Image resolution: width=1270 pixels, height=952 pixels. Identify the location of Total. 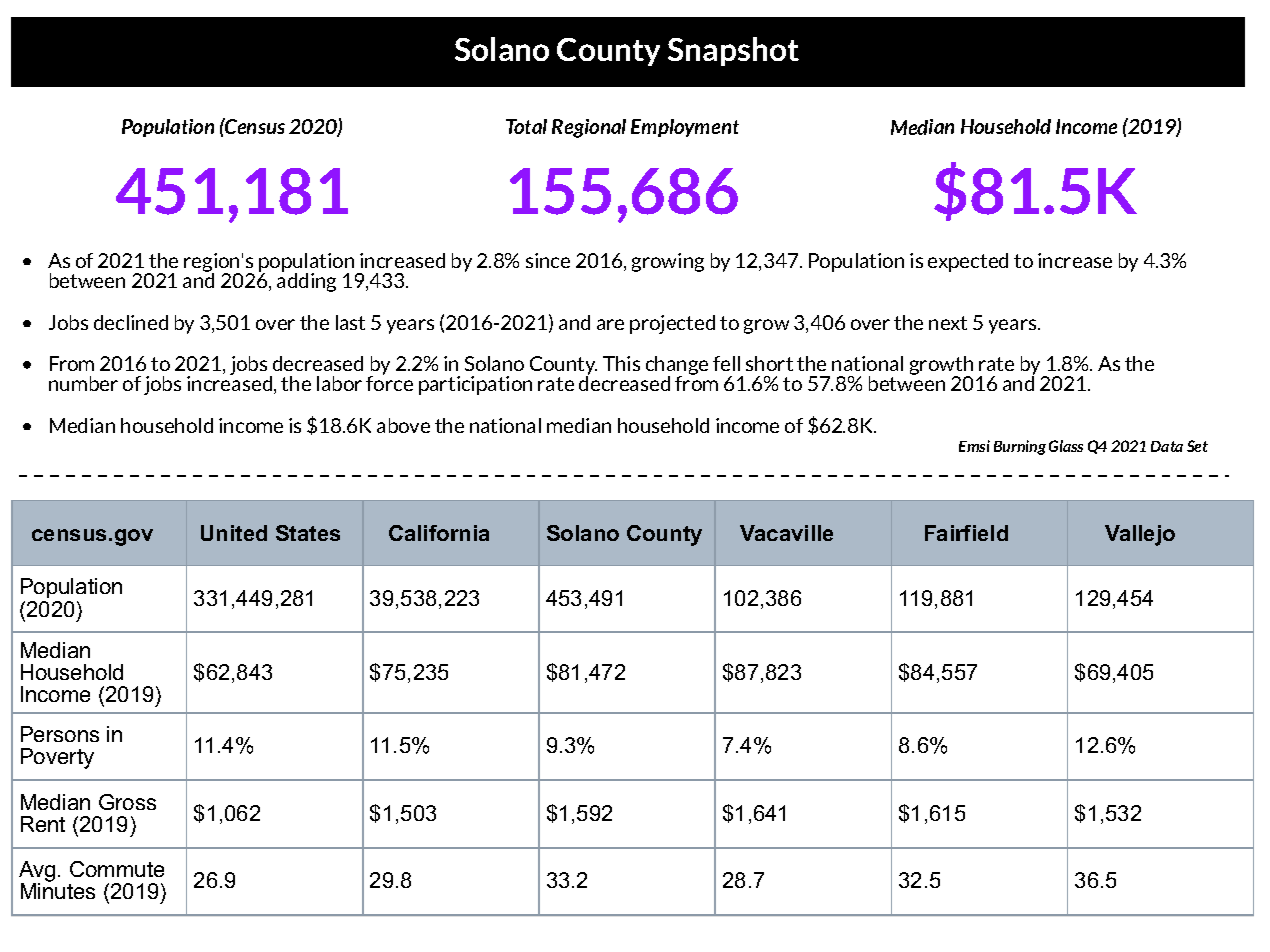
(526, 126).
